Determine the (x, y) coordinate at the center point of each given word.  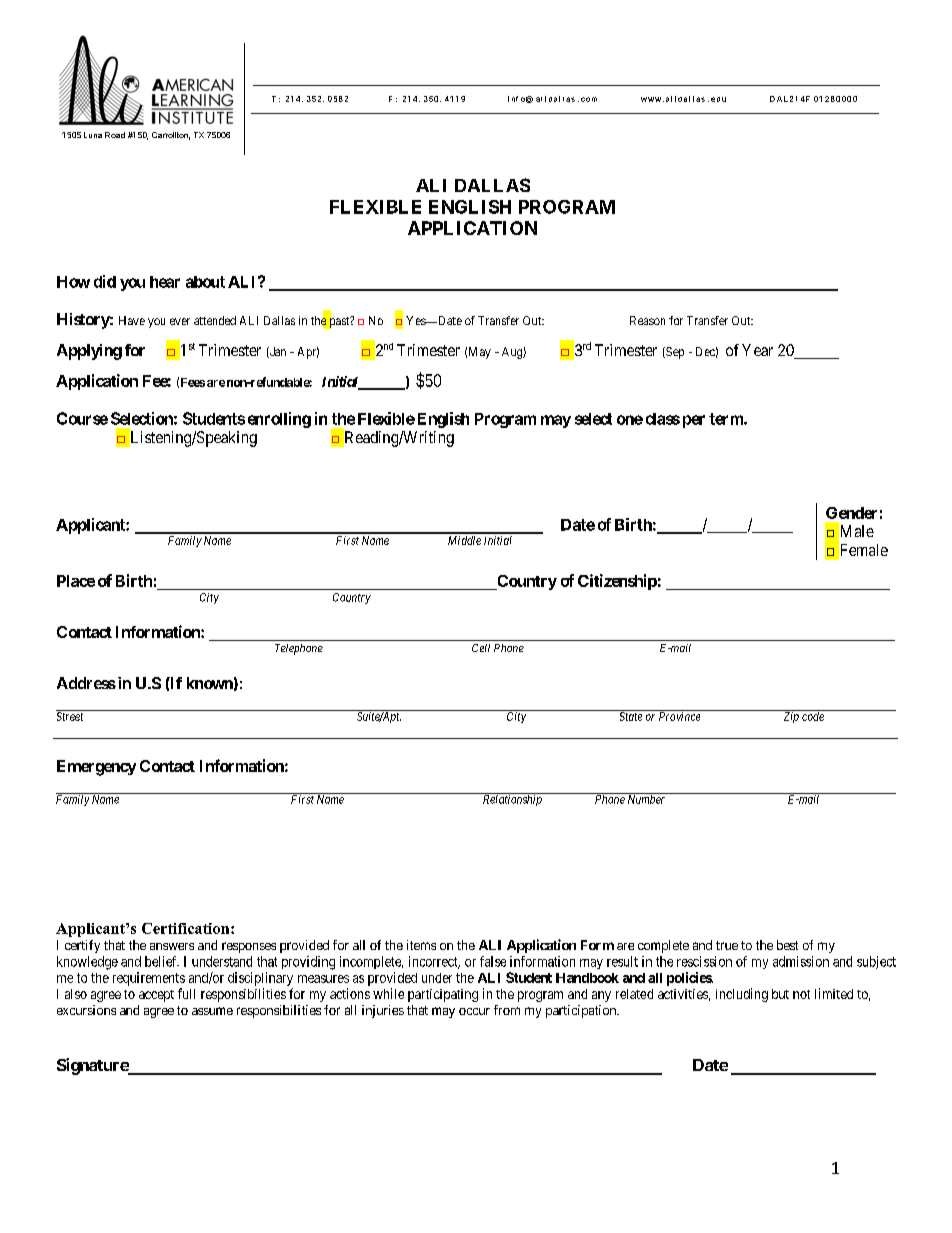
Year (757, 350)
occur (474, 1011)
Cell (481, 648)
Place (76, 581)
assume (212, 1011)
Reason (647, 320)
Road (115, 135)
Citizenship (617, 582)
